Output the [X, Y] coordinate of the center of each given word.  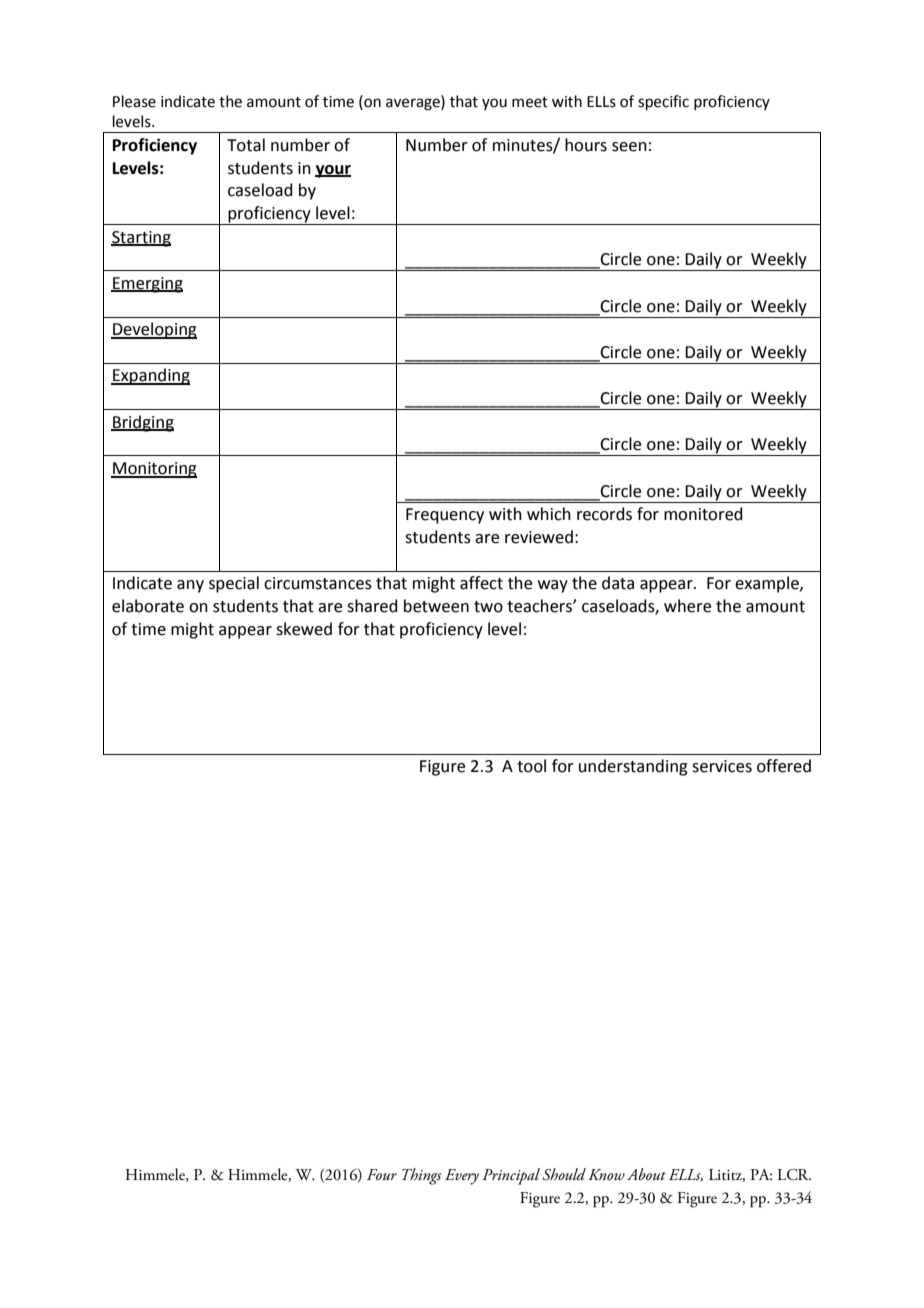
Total [246, 145]
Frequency [445, 516]
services [722, 766]
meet [530, 102]
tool [531, 766]
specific [663, 102]
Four [382, 1174]
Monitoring [154, 470]
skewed [304, 629]
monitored [703, 514]
